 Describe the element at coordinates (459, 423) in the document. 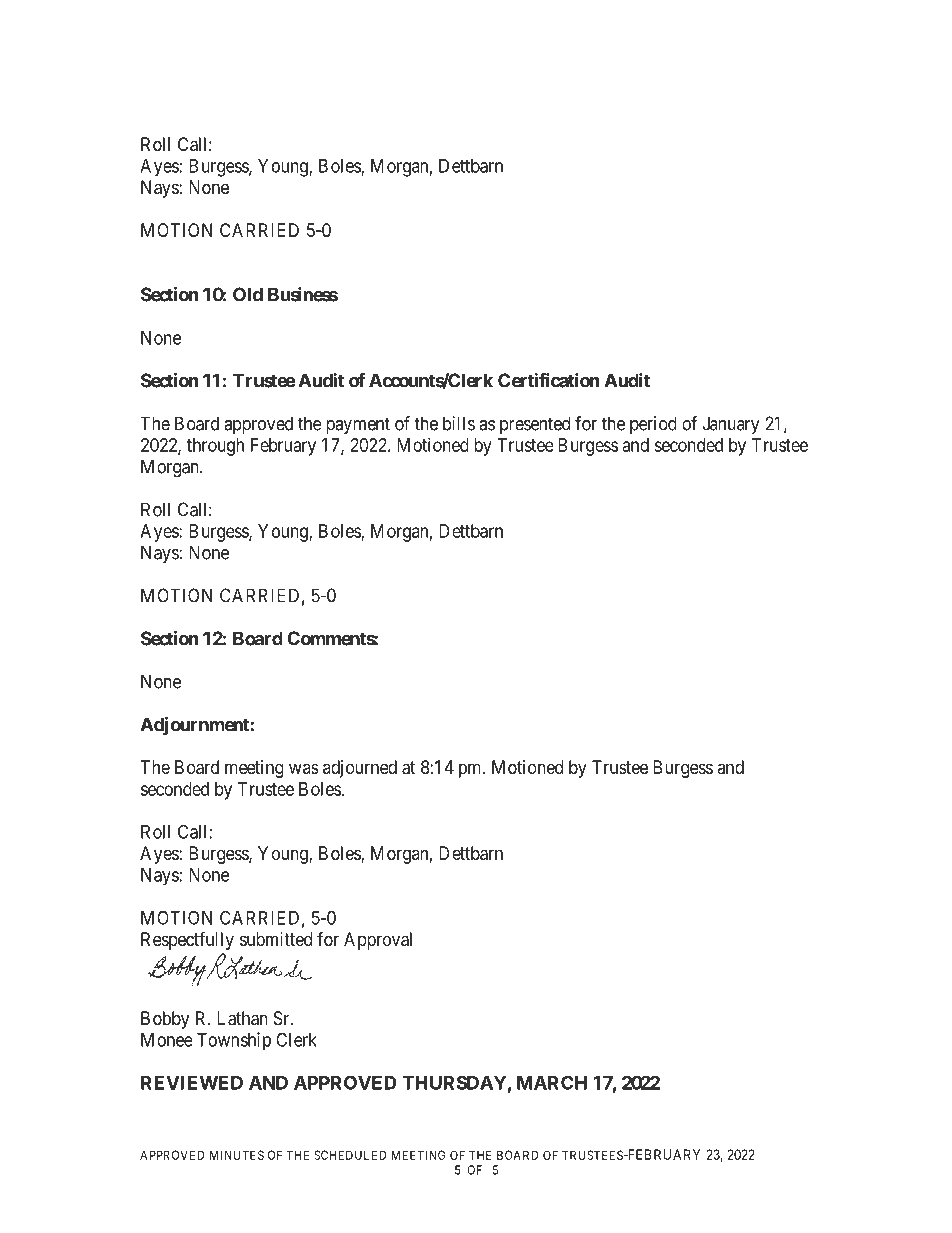

I see `bills` at that location.
